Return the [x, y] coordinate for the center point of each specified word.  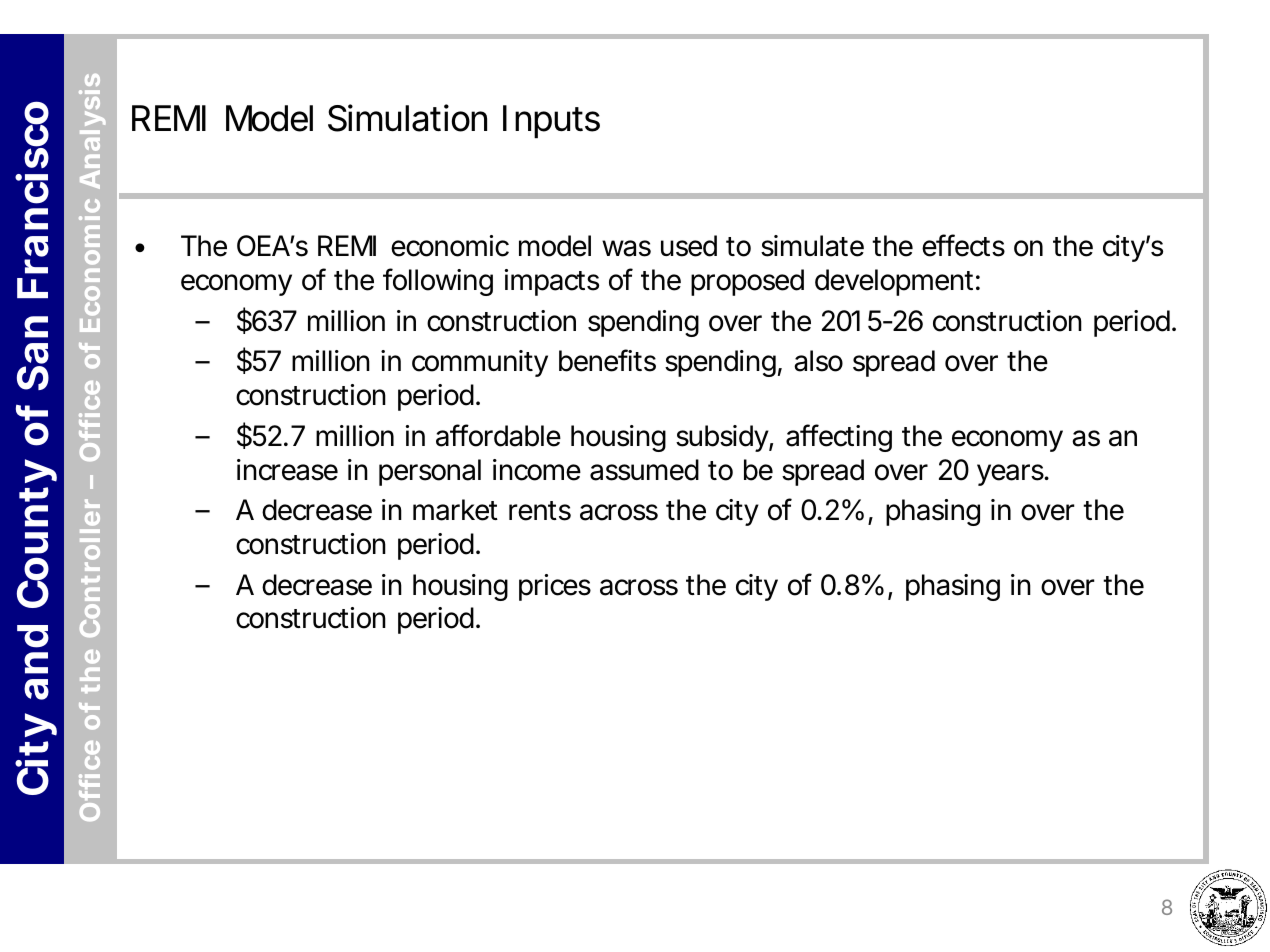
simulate [812, 246]
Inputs [551, 122]
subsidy [723, 438]
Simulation [407, 118]
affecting [839, 438]
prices [555, 587]
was [626, 248]
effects [963, 245]
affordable [498, 435]
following [438, 282]
